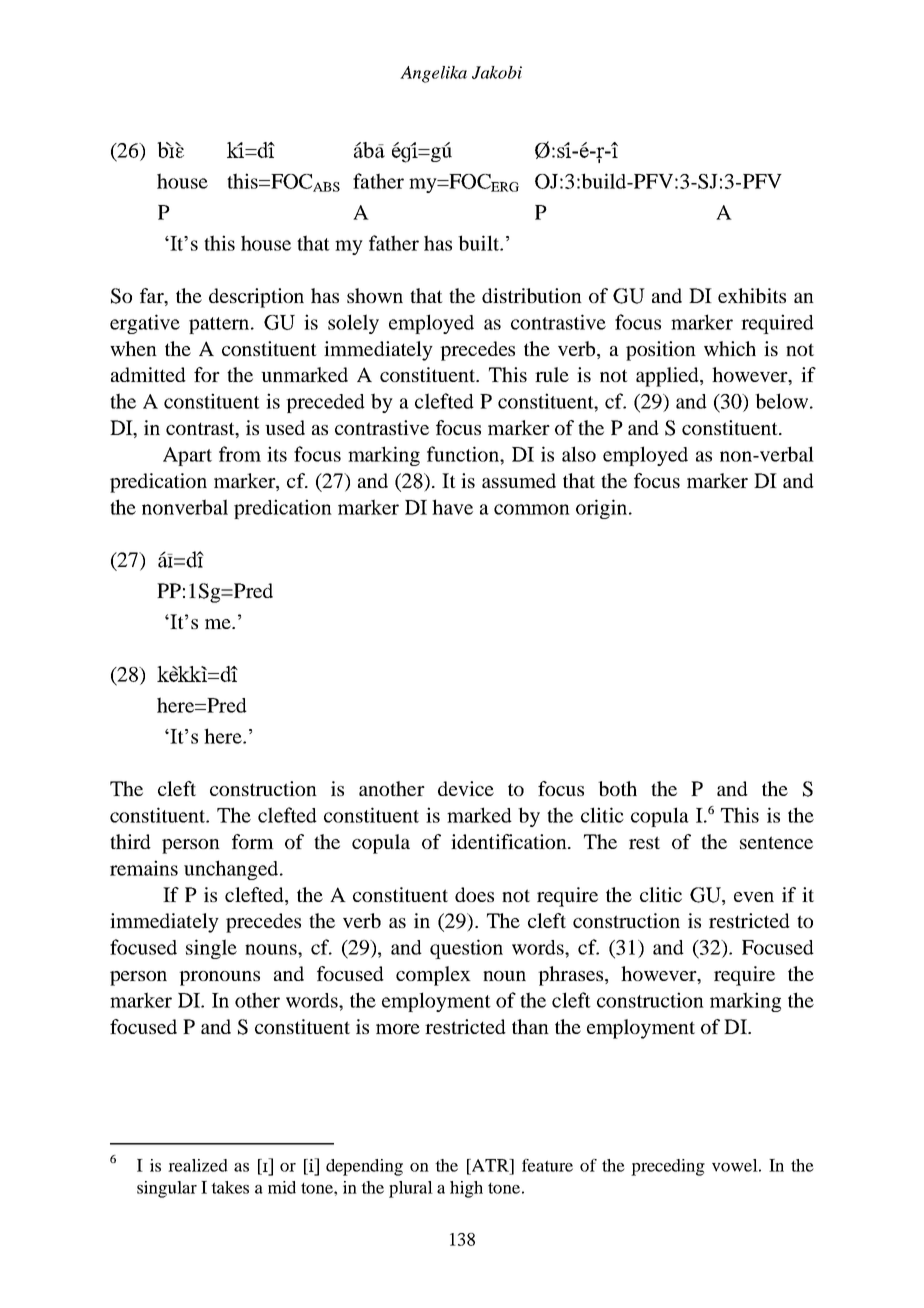  Describe the element at coordinates (198, 1165) in the image. I see `realized` at that location.
